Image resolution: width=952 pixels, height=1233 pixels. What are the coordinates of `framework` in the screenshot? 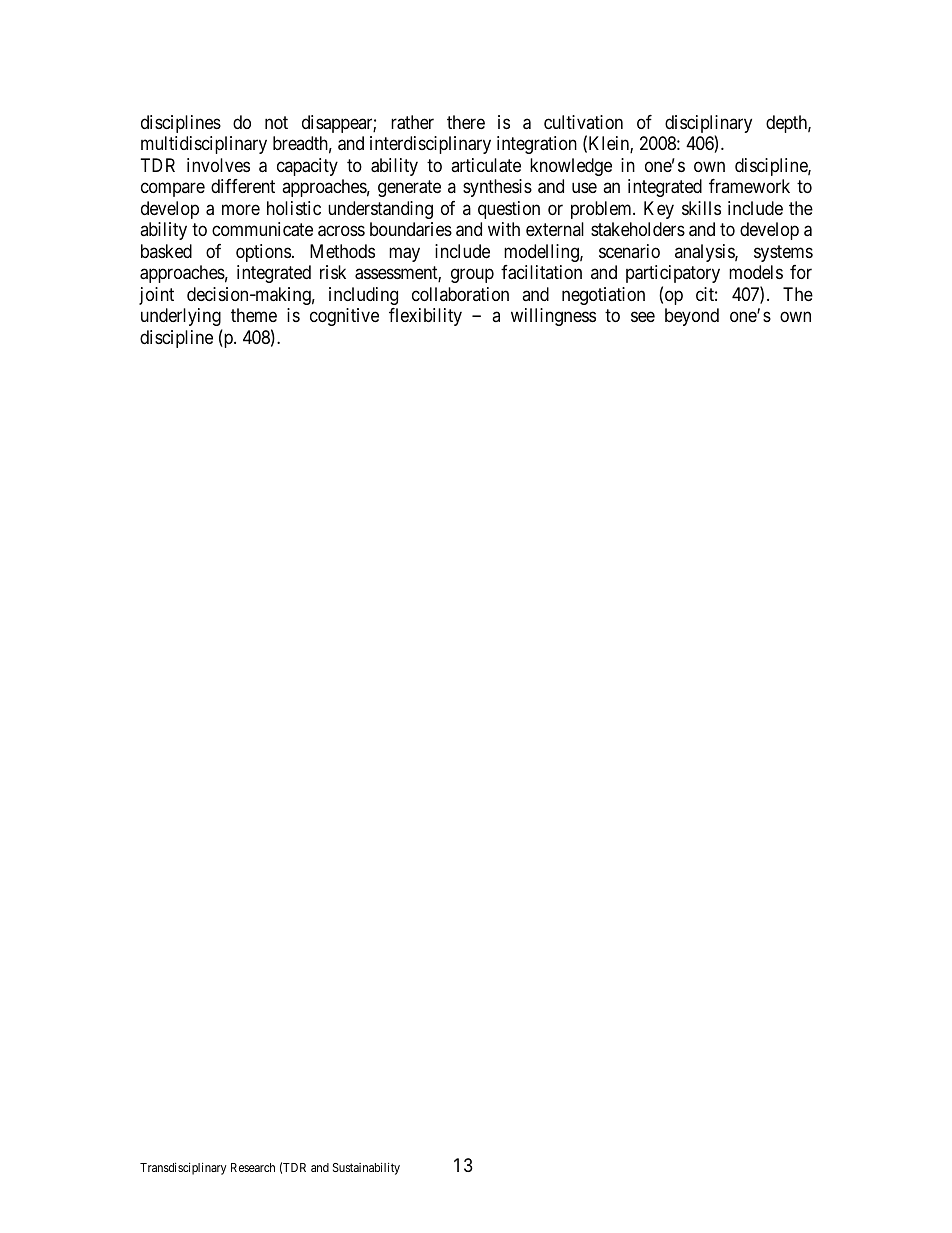 It's located at (749, 186).
